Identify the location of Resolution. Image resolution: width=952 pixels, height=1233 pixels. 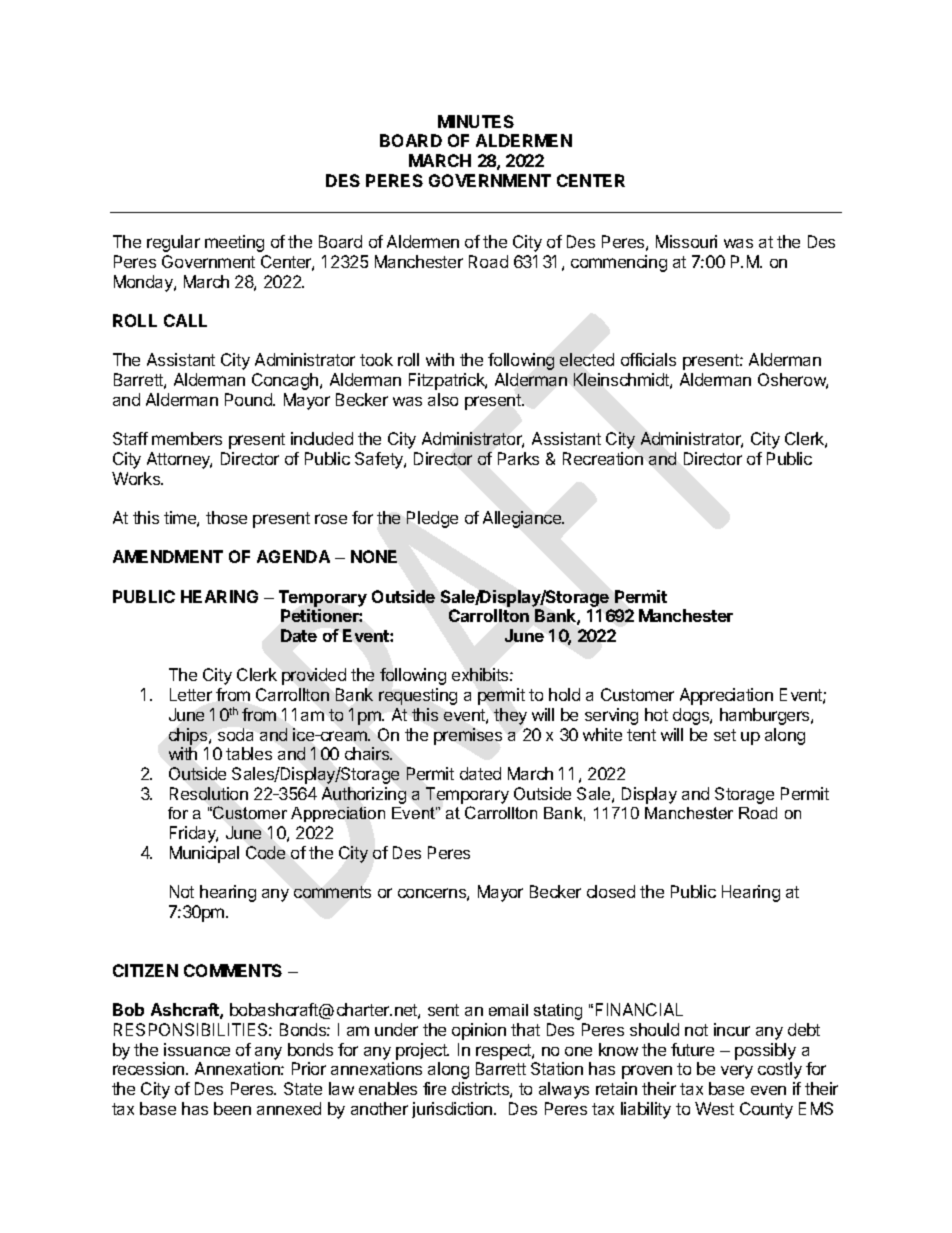
(209, 793).
